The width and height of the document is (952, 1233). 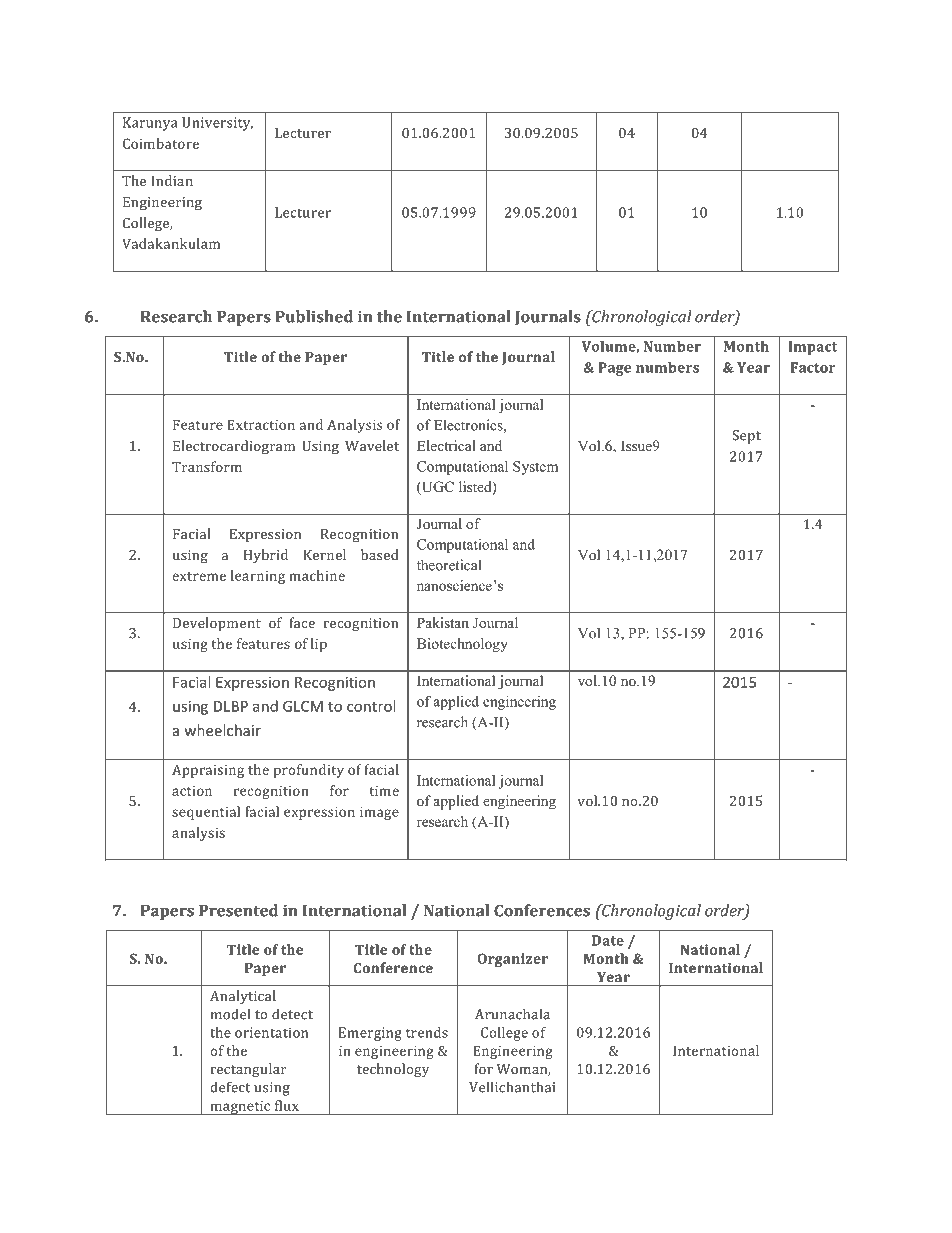 I want to click on trends, so click(x=427, y=1032).
